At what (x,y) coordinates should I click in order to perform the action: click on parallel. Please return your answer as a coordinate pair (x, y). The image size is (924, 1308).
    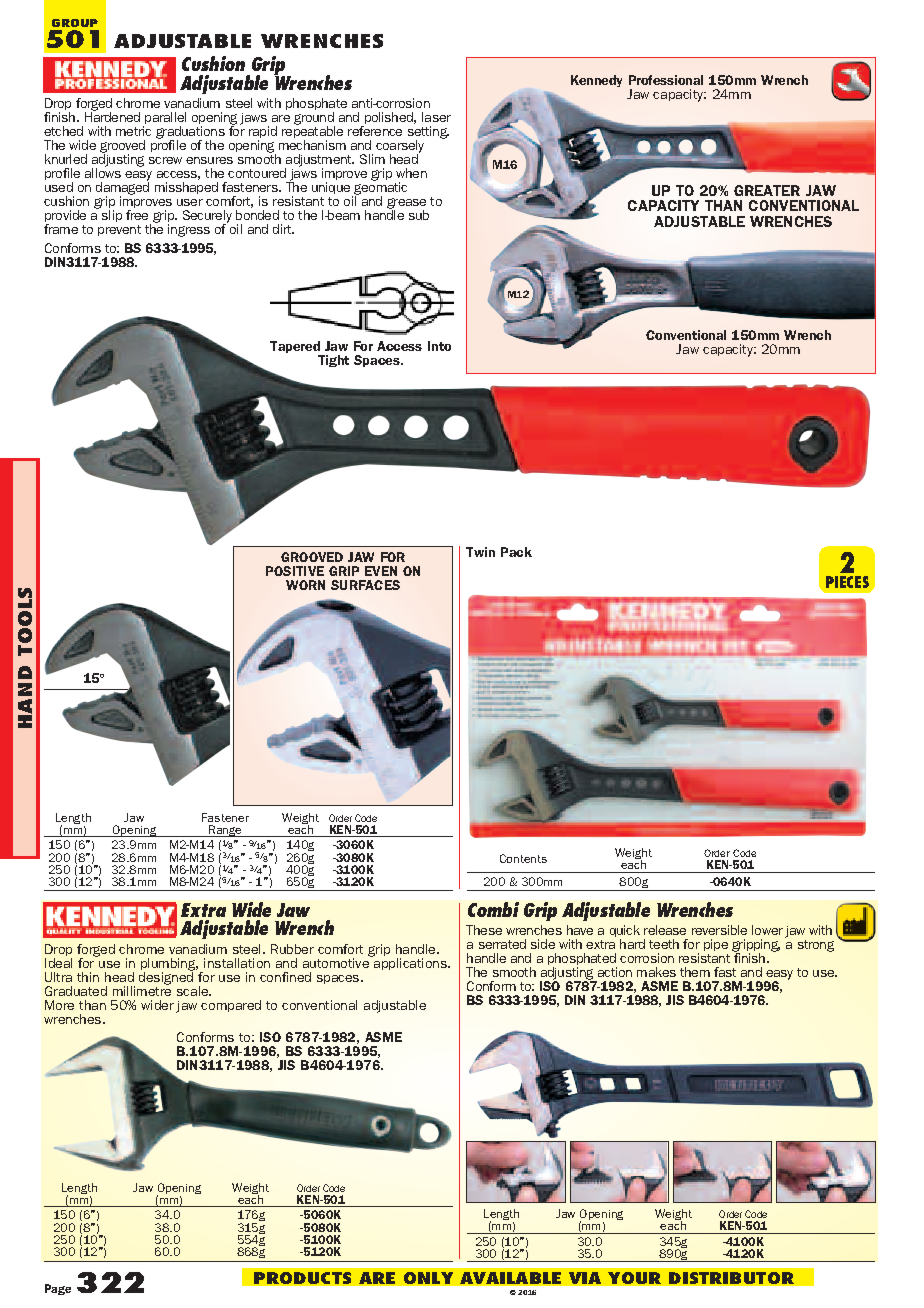
    Looking at the image, I should click on (164, 119).
